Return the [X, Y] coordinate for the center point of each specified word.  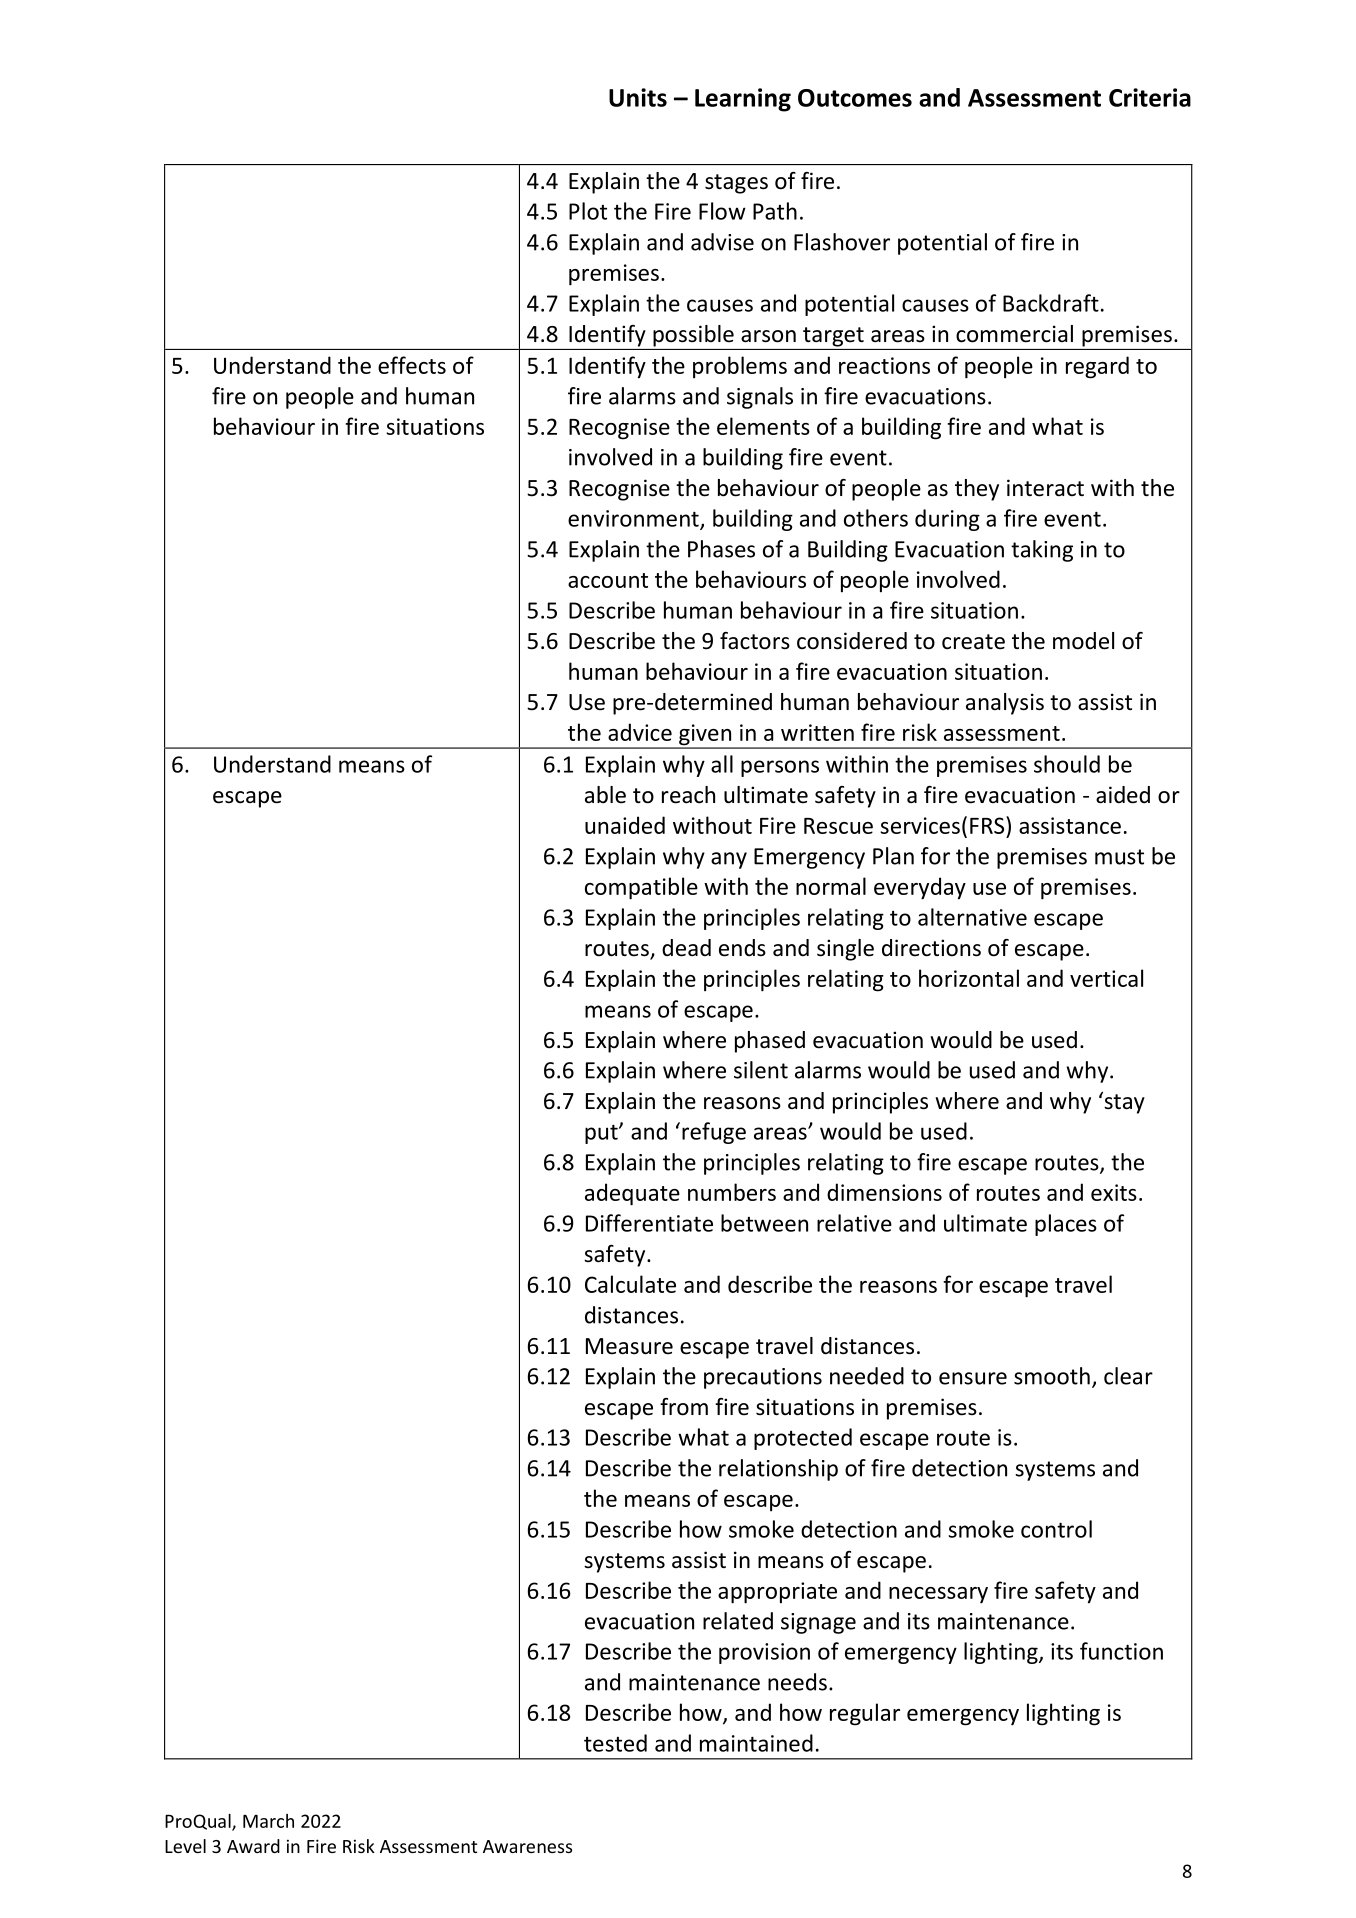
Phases [721, 549]
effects [412, 365]
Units [638, 97]
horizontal [969, 978]
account [608, 580]
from [684, 1407]
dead [686, 948]
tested [615, 1743]
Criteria [1150, 97]
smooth [1052, 1376]
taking [1042, 551]
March [268, 1821]
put [602, 1134]
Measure [629, 1346]
